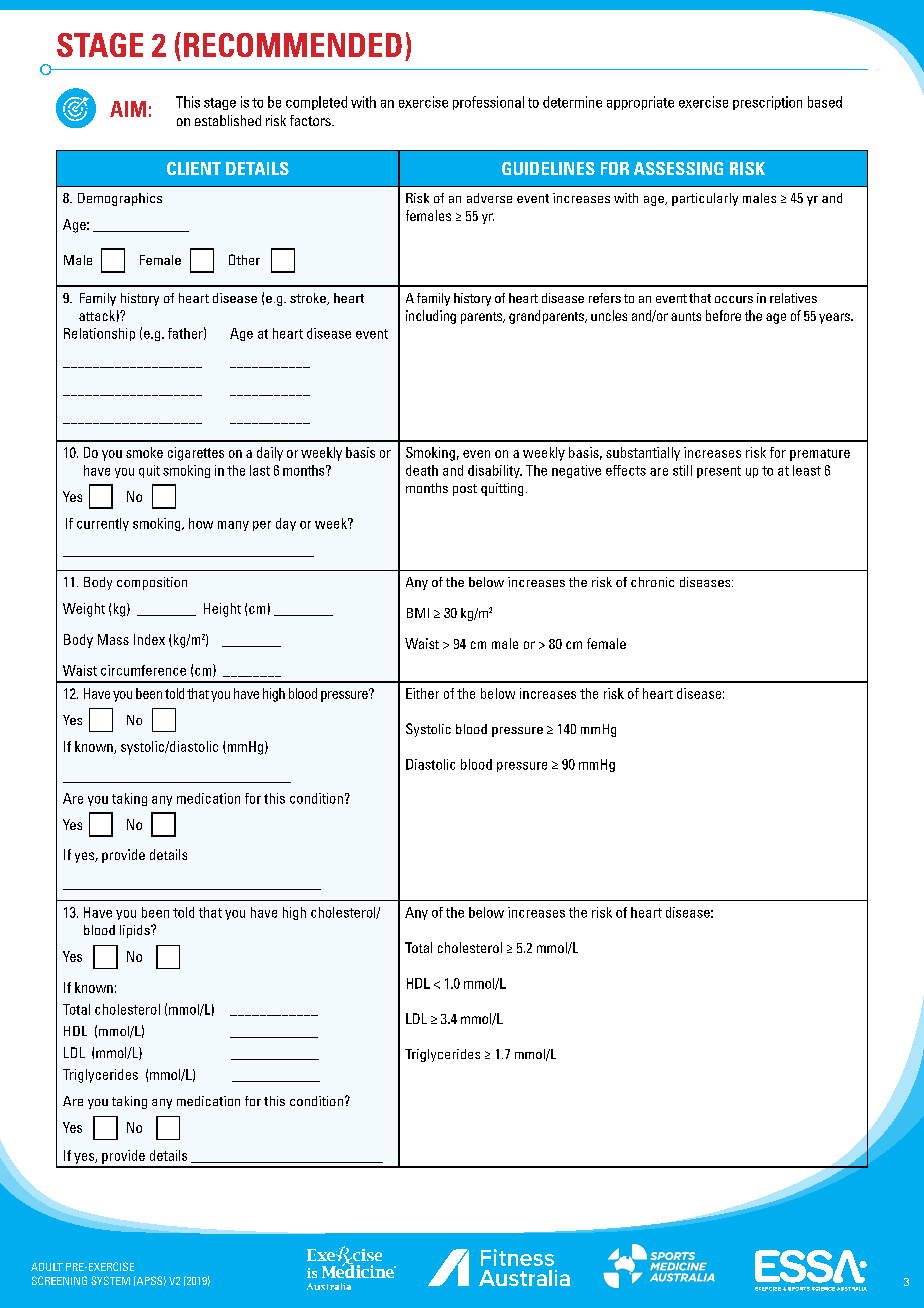 The height and width of the page is (1308, 924). What do you see at coordinates (422, 470) in the page?
I see `death` at bounding box center [422, 470].
